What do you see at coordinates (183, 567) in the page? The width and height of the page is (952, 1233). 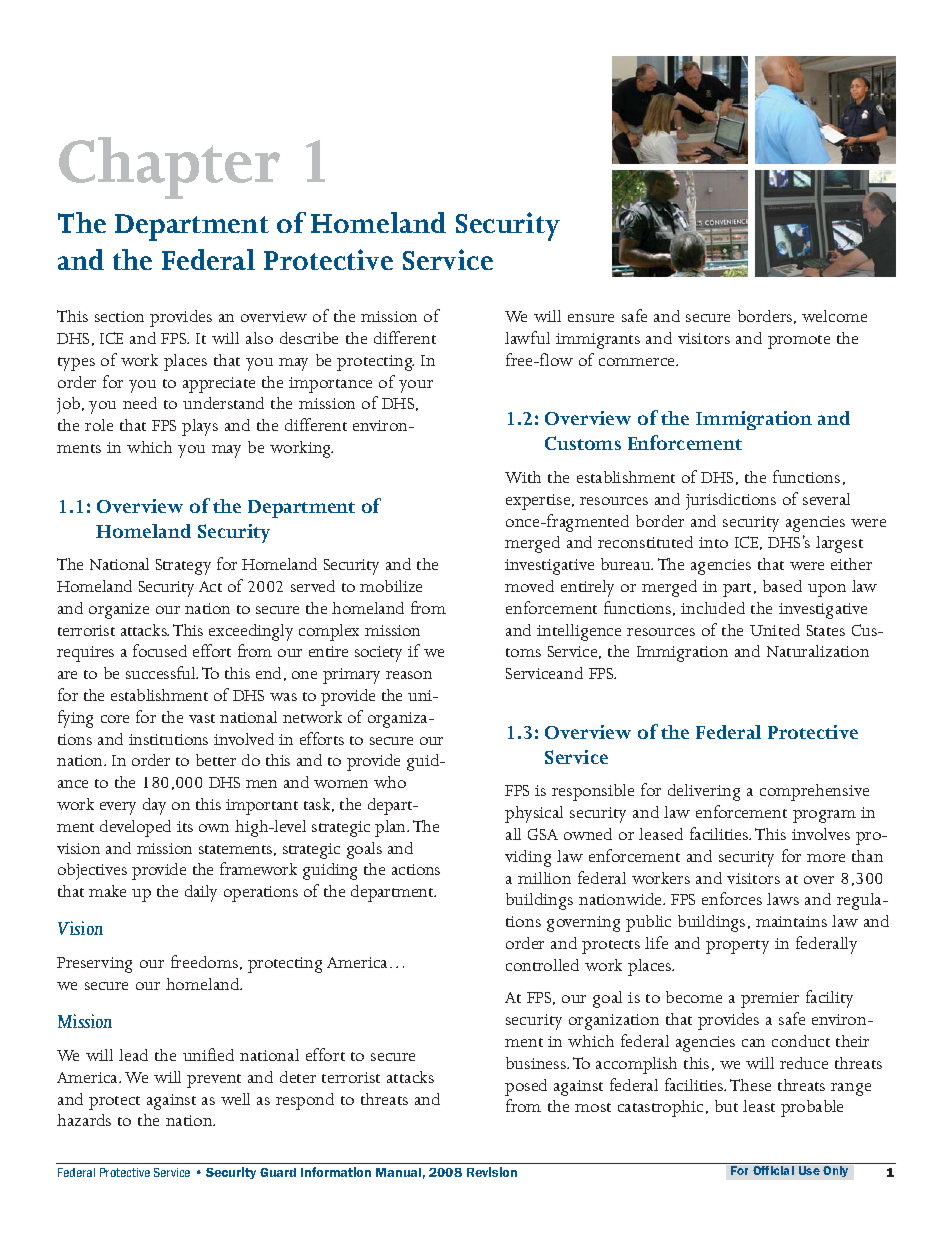 I see `Strategy` at bounding box center [183, 567].
